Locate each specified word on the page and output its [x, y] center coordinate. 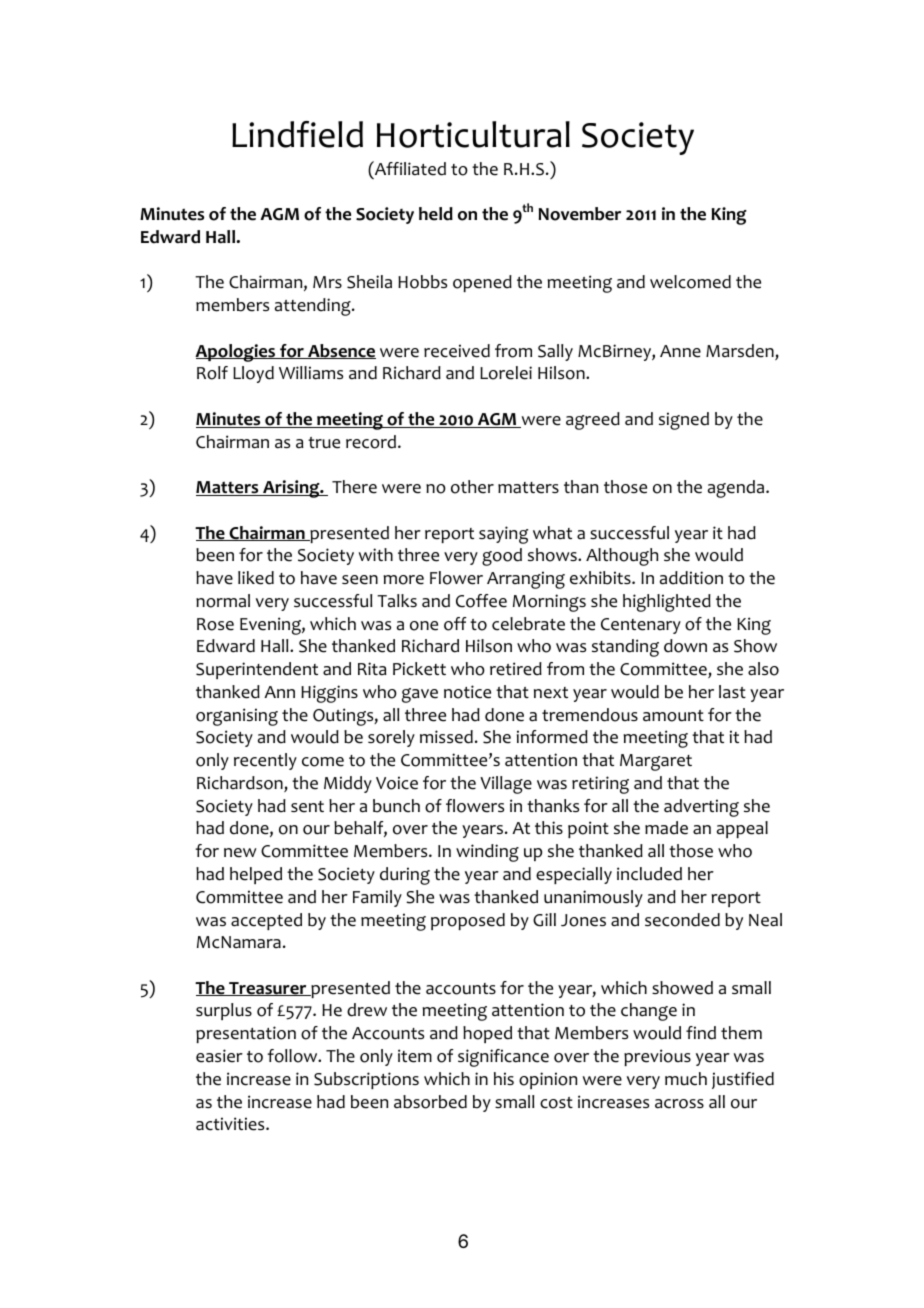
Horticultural [473, 134]
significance [503, 1058]
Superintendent [257, 670]
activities [231, 1124]
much [686, 1079]
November [580, 214]
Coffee [481, 601]
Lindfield [297, 134]
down [685, 646]
